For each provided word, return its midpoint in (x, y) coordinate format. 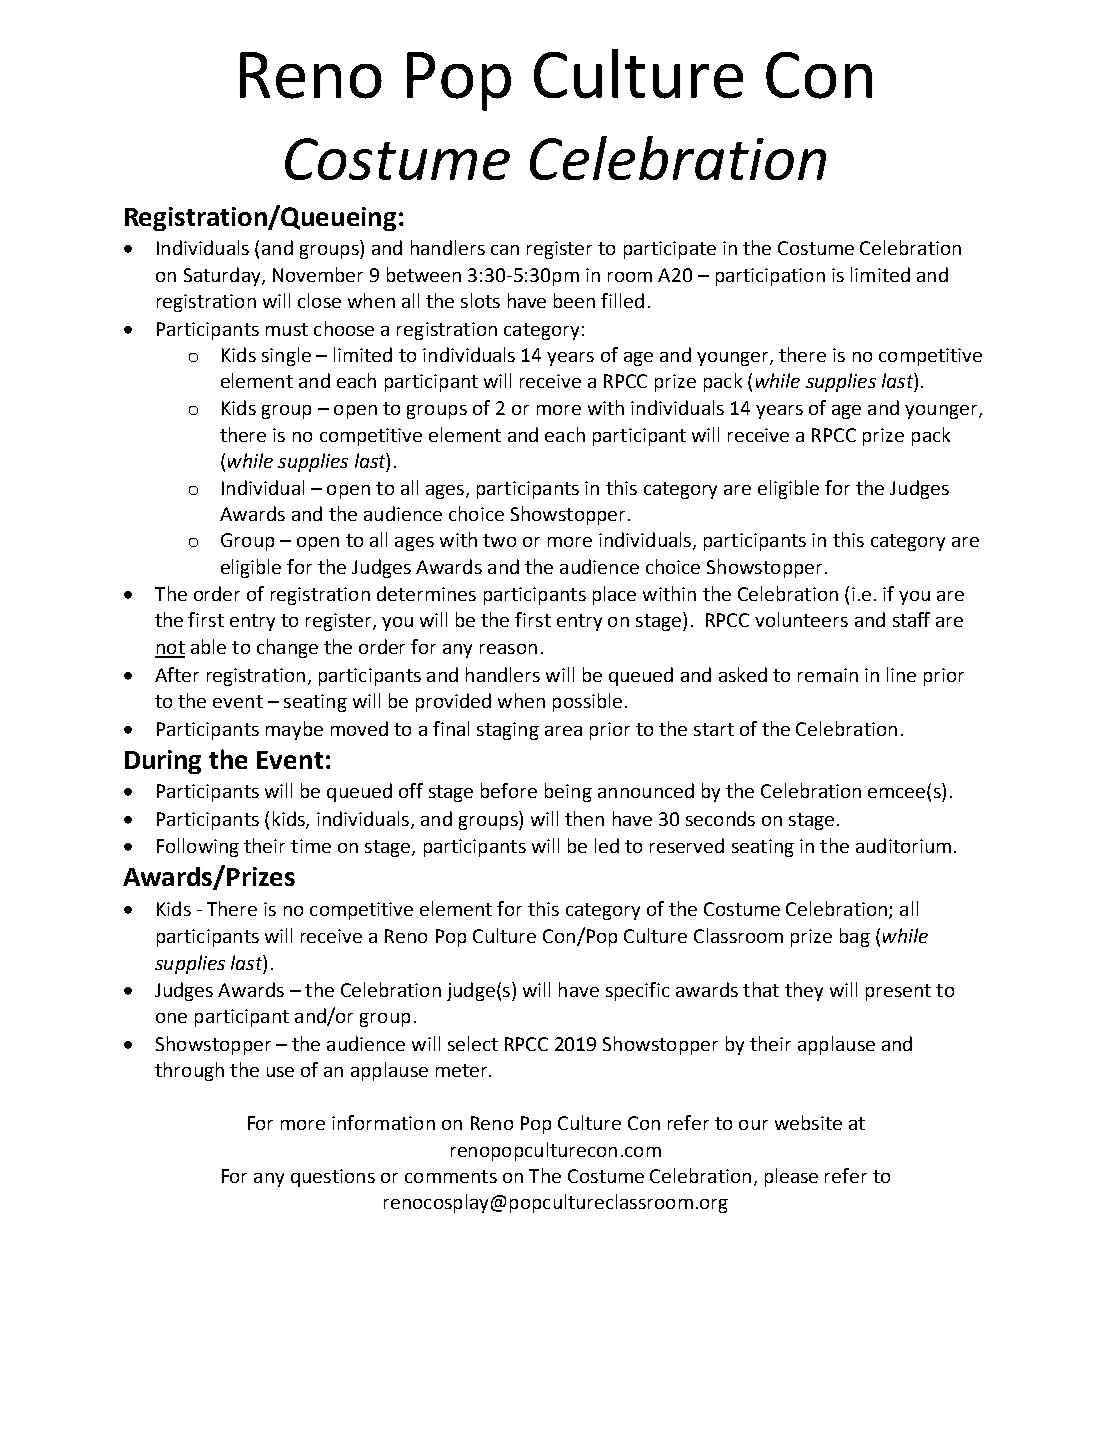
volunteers (801, 619)
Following (198, 847)
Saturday (223, 276)
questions (333, 1178)
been (574, 300)
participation (770, 277)
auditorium (903, 845)
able (208, 646)
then (584, 818)
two (499, 540)
